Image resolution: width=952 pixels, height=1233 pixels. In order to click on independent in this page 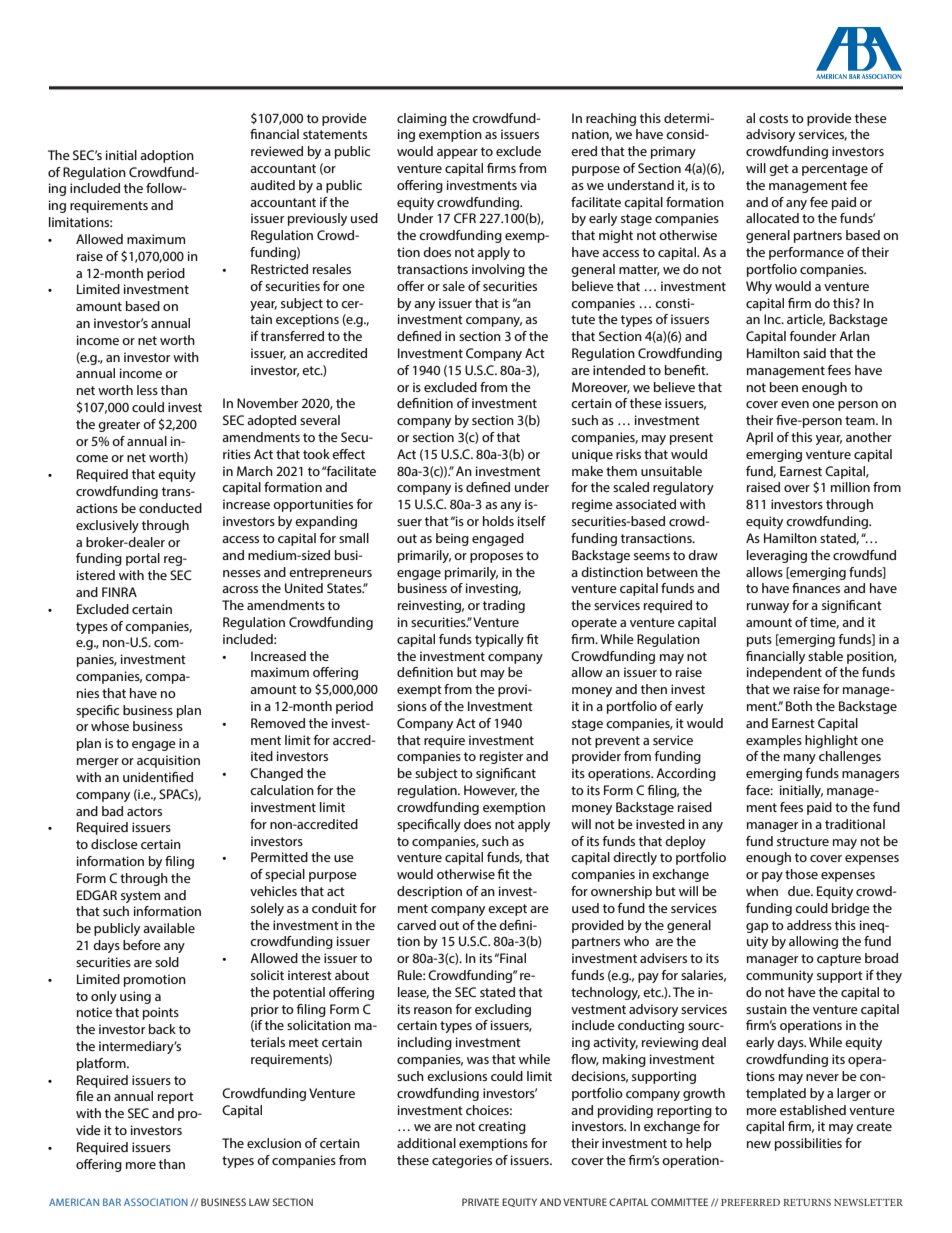, I will do `click(784, 673)`.
